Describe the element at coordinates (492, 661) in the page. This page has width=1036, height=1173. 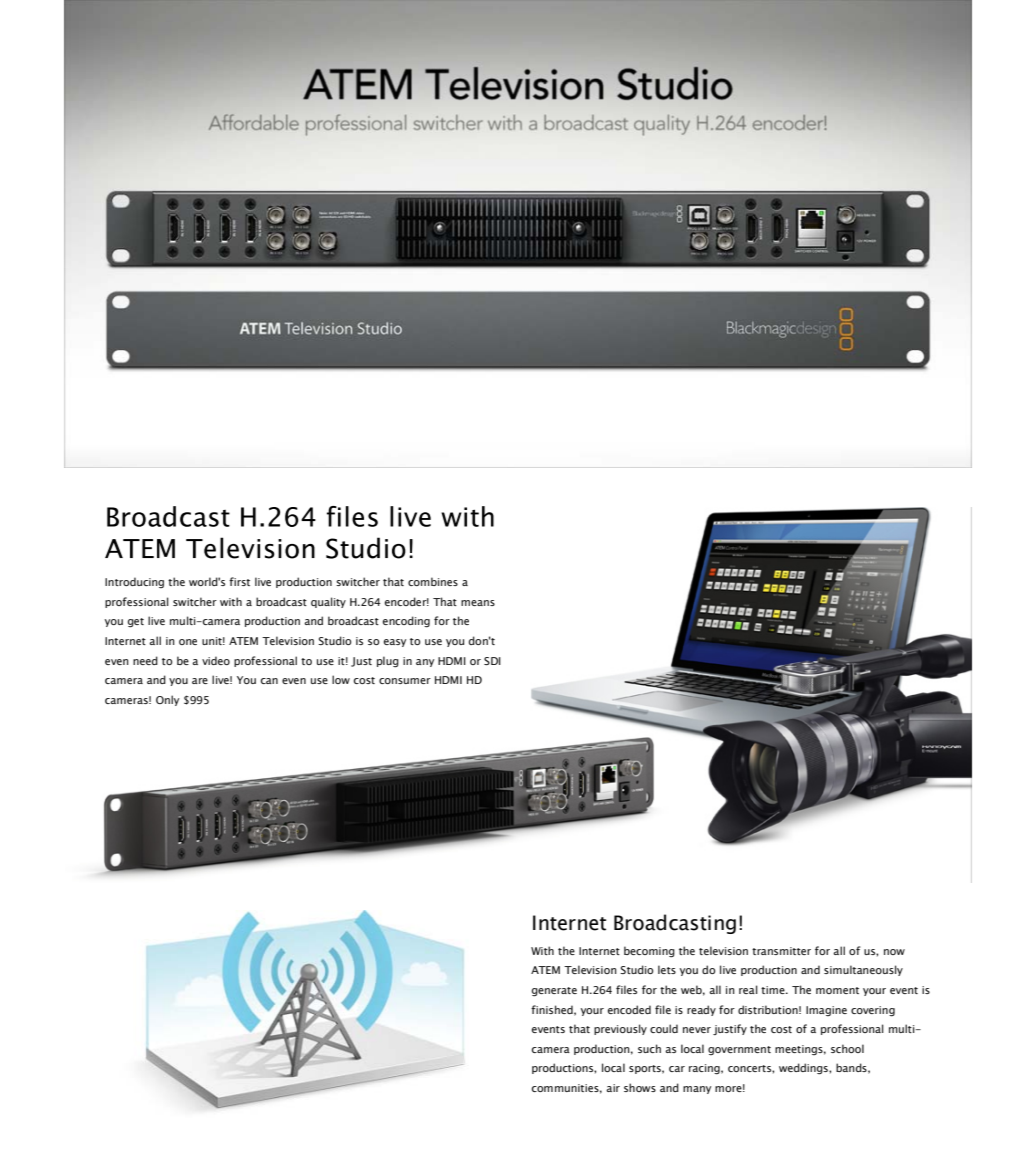
I see `SDI` at that location.
